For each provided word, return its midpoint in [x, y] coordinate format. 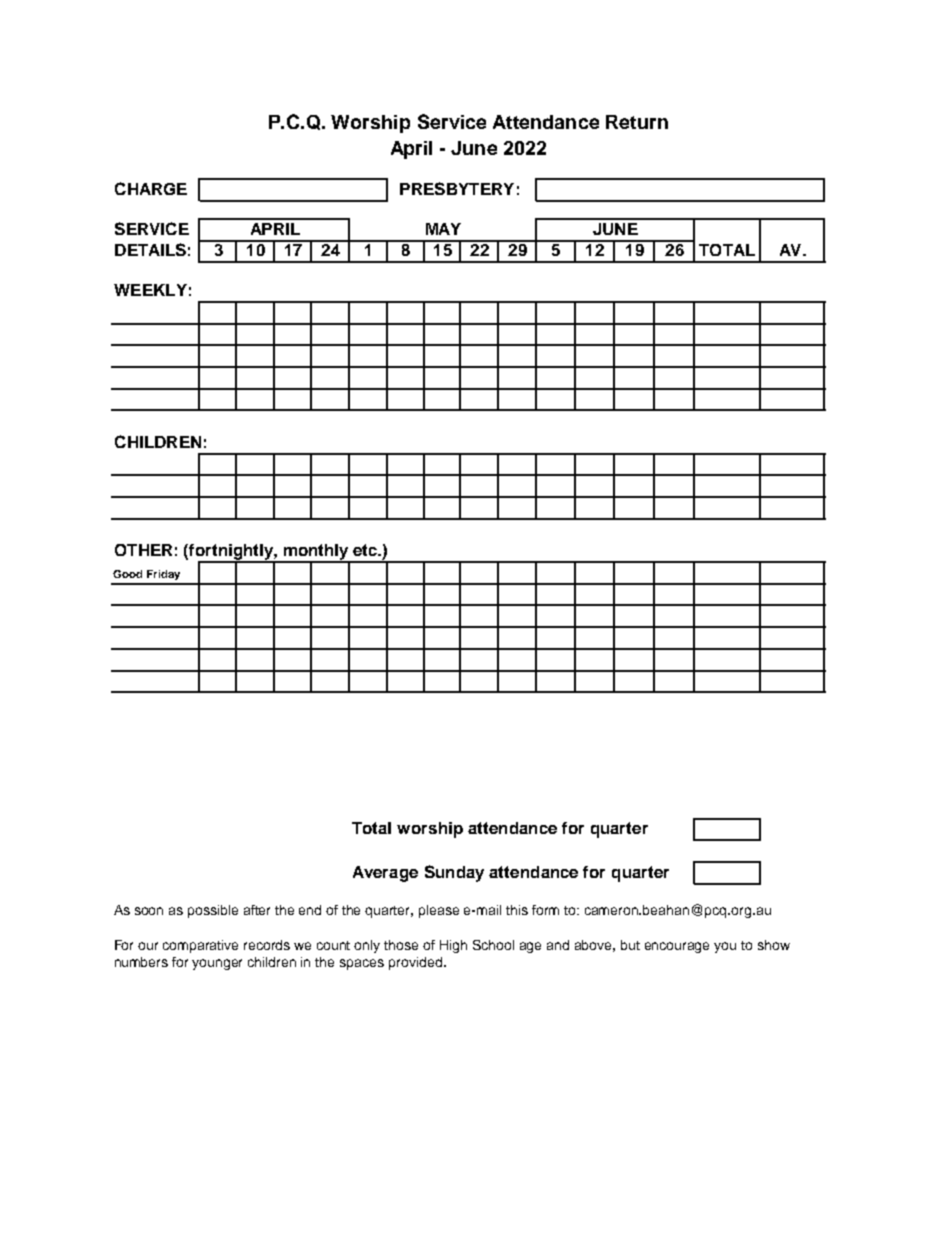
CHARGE [151, 188]
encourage [677, 947]
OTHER [143, 550]
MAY [443, 229]
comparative [200, 946]
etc [366, 550]
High [453, 946]
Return [637, 122]
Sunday [454, 873]
